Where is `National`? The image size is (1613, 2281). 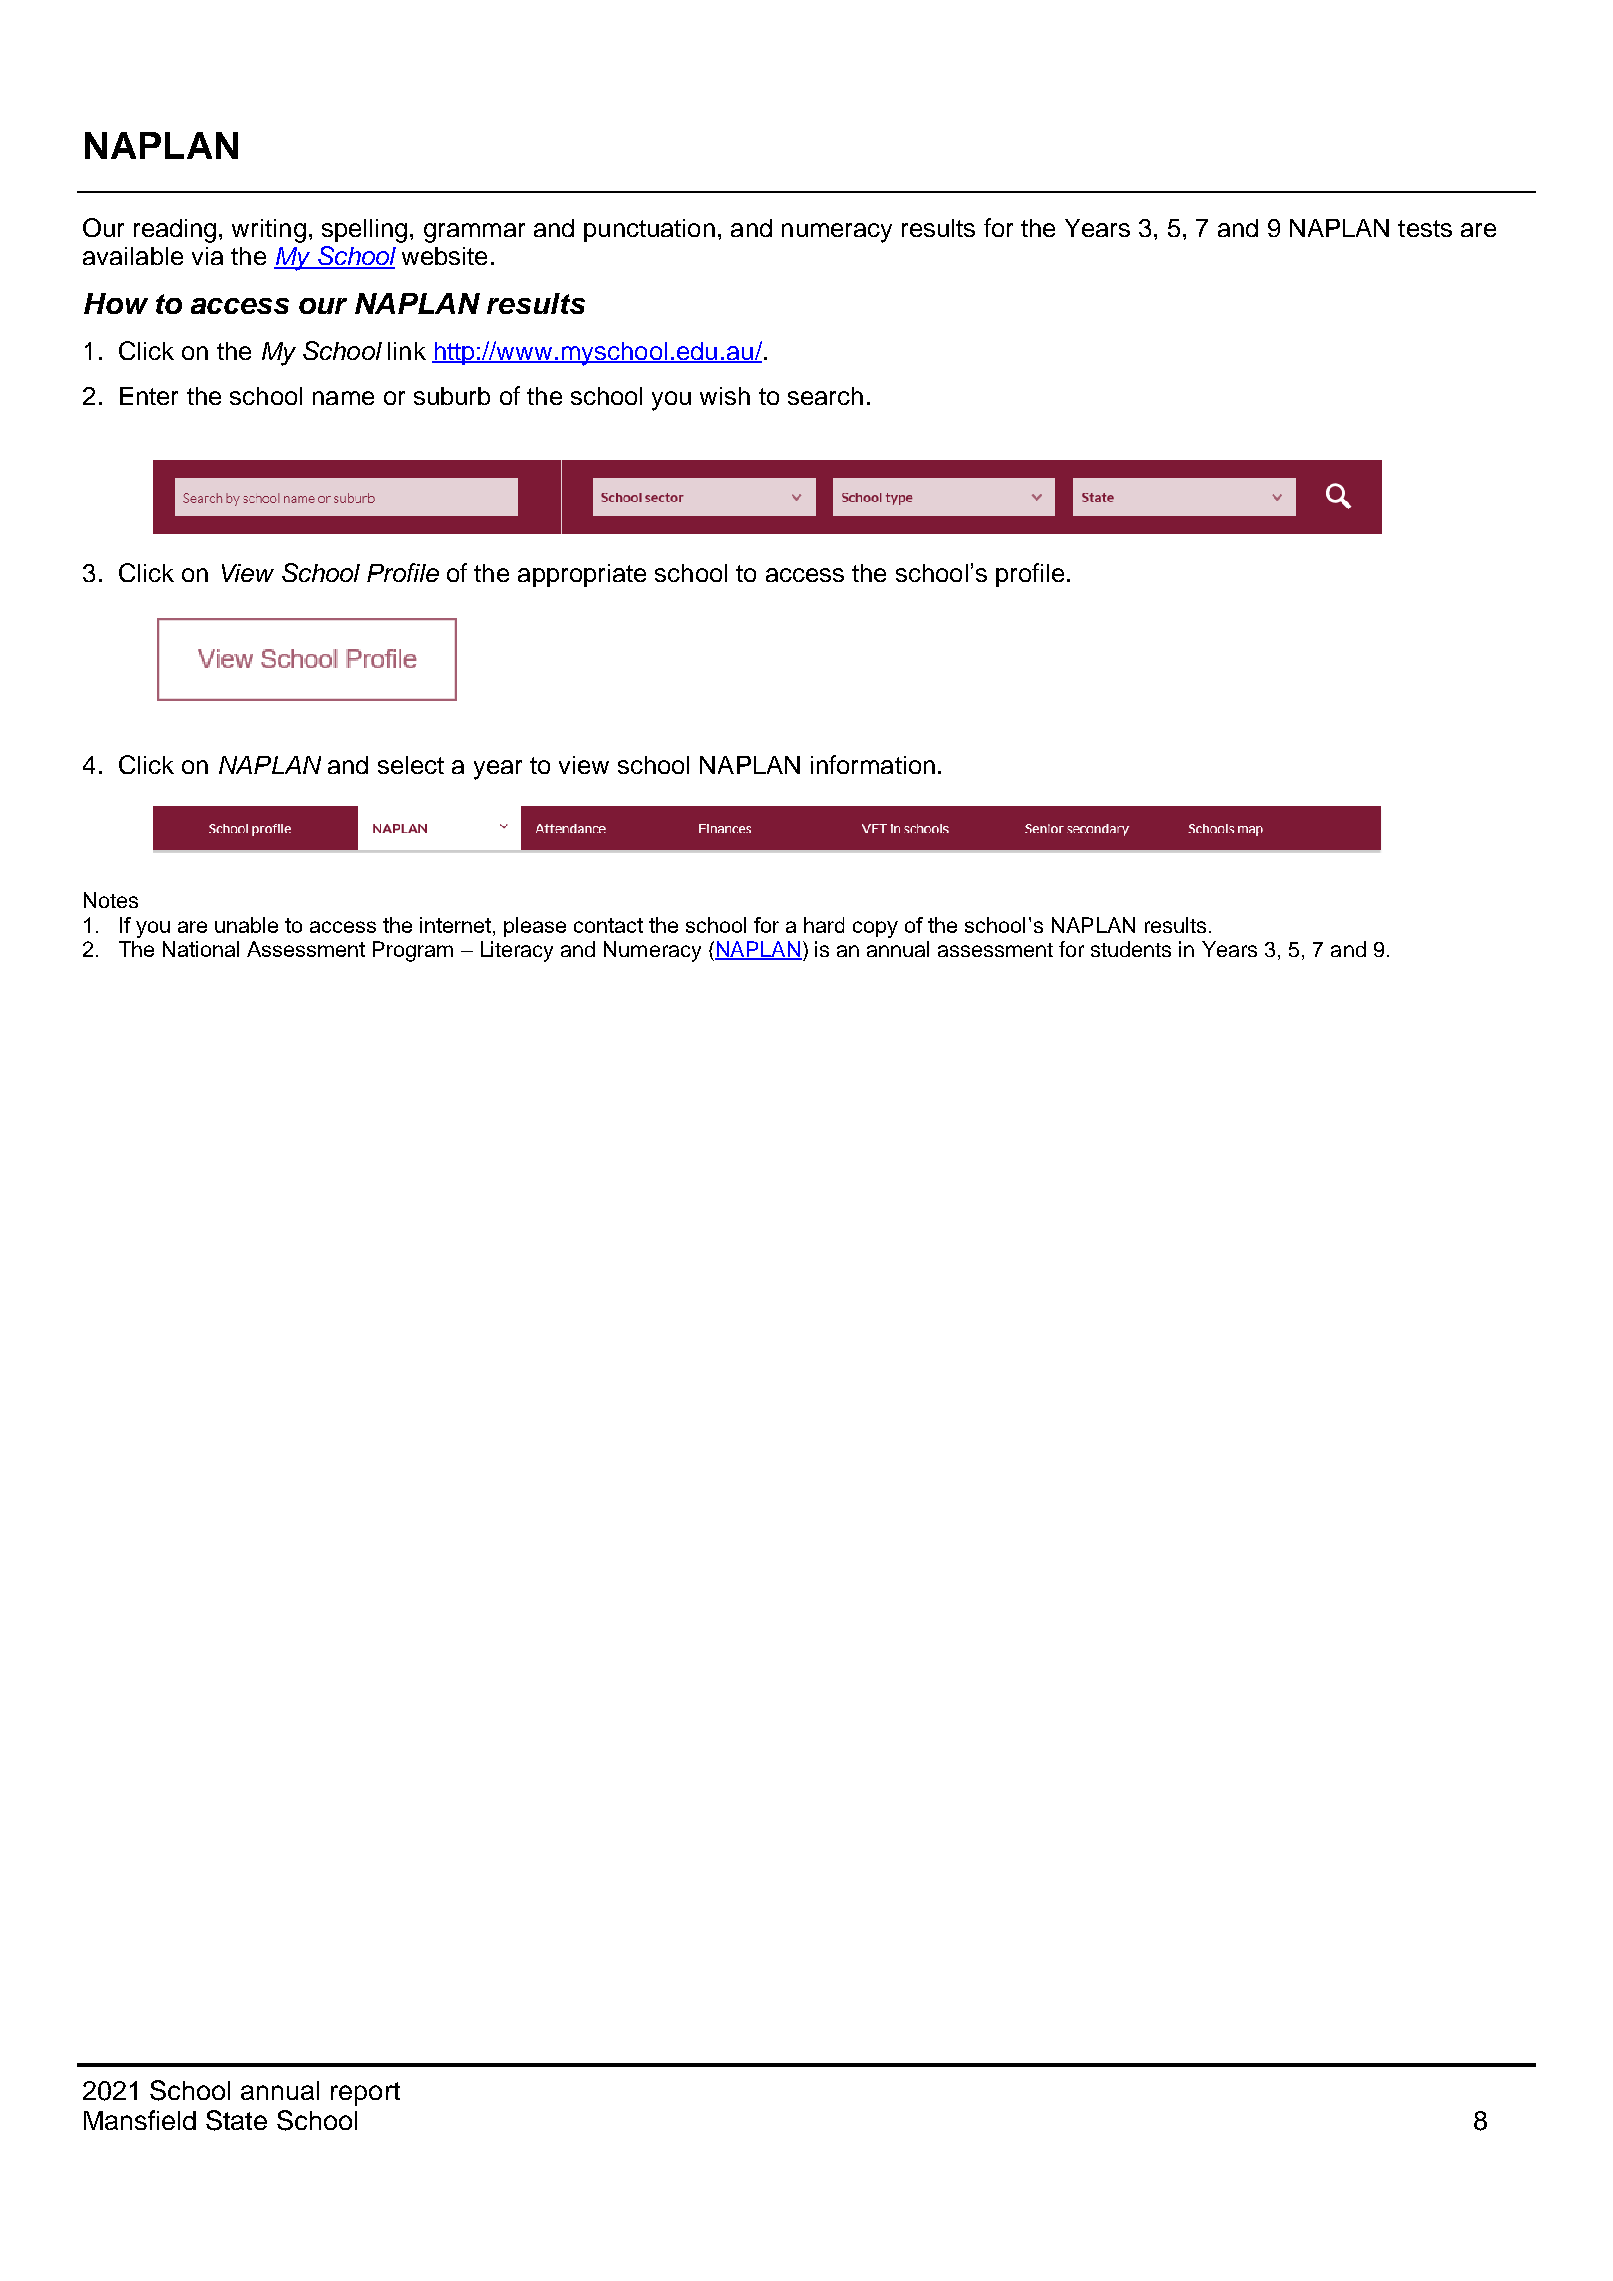
National is located at coordinates (201, 949).
